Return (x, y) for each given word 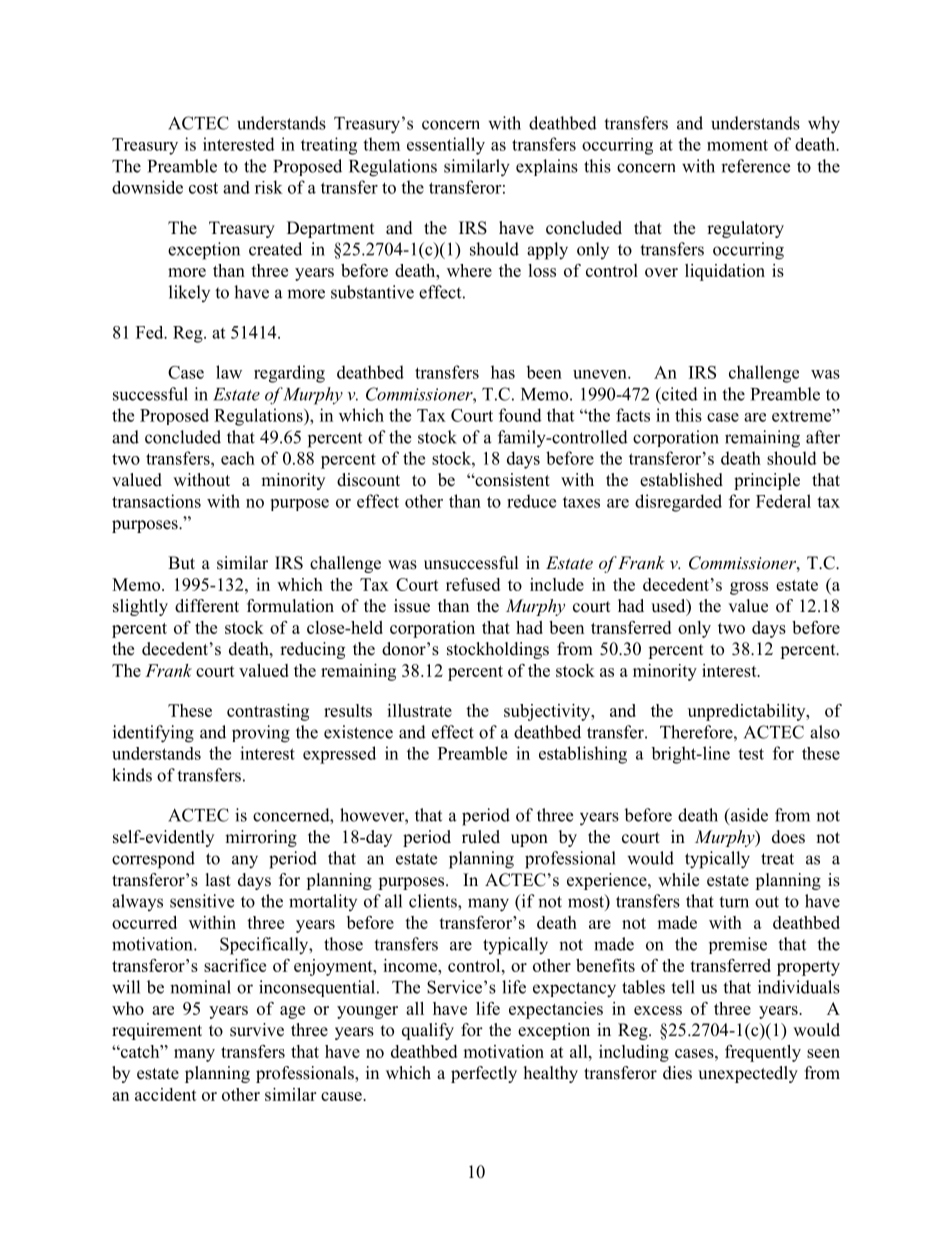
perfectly (484, 1074)
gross (749, 588)
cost (203, 188)
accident (166, 1094)
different (207, 606)
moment (737, 145)
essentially (446, 146)
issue (412, 606)
